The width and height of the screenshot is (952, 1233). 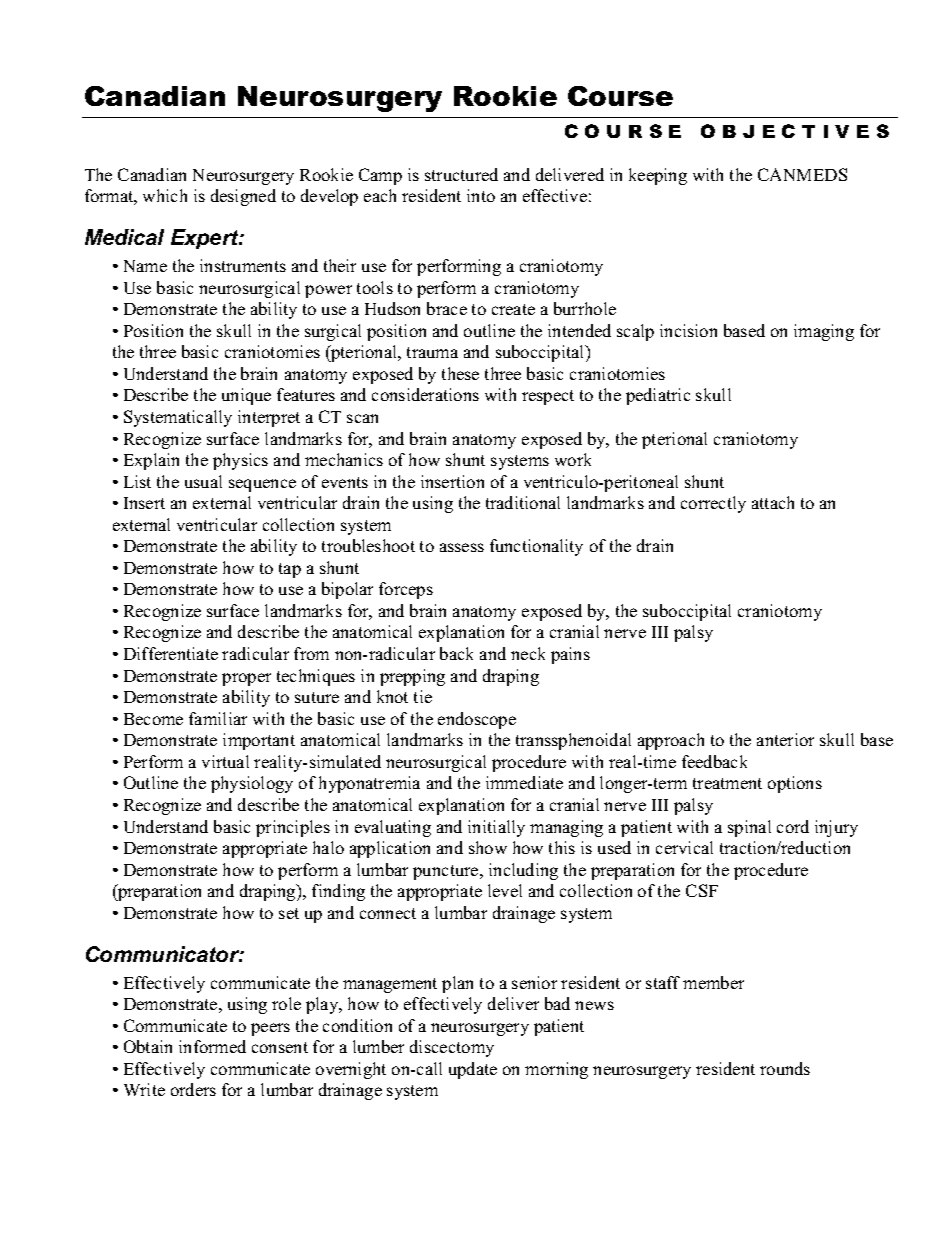 I want to click on spinal, so click(x=749, y=828).
